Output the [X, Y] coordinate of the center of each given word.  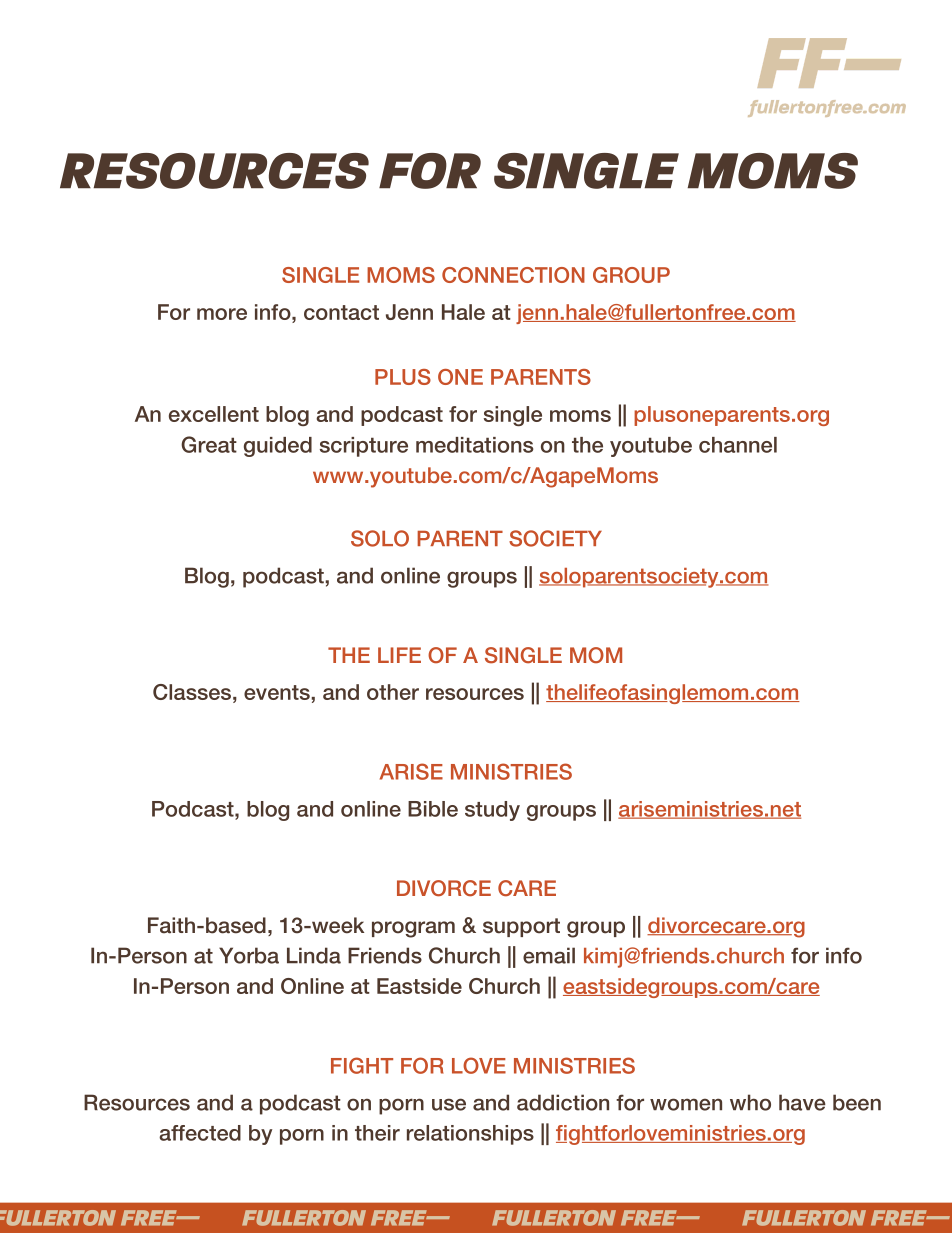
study [492, 811]
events [278, 692]
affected [200, 1133]
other [393, 692]
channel [738, 445]
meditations [474, 445]
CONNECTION [513, 275]
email [549, 955]
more [222, 314]
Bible [433, 809]
